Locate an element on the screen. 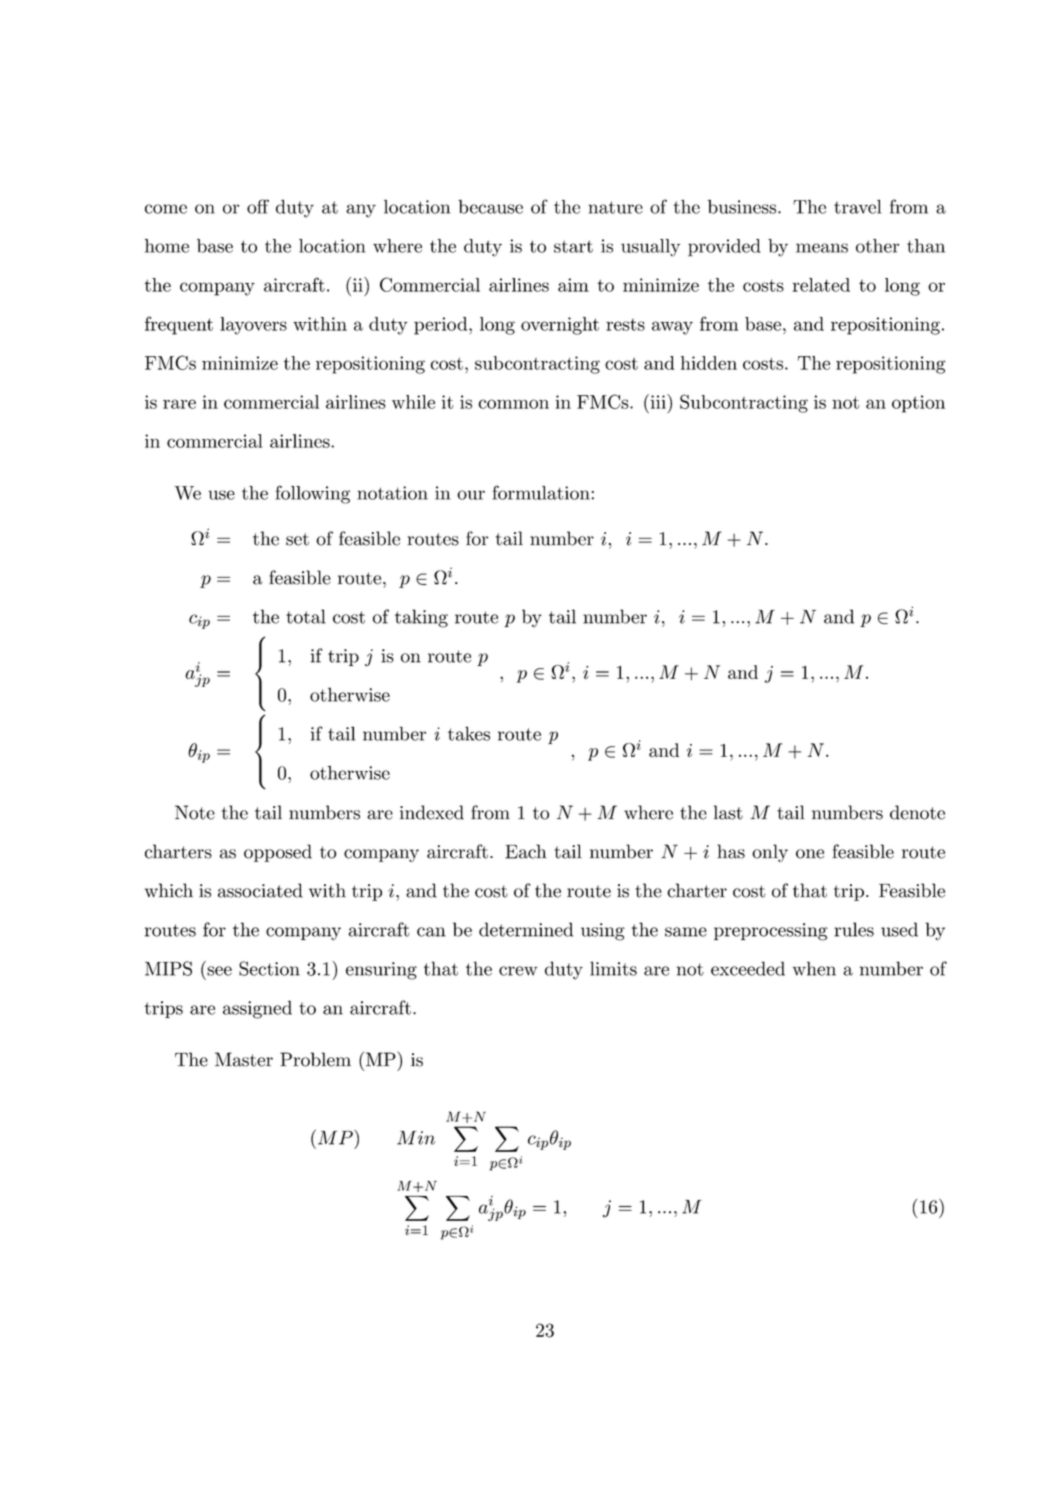  last is located at coordinates (728, 812).
